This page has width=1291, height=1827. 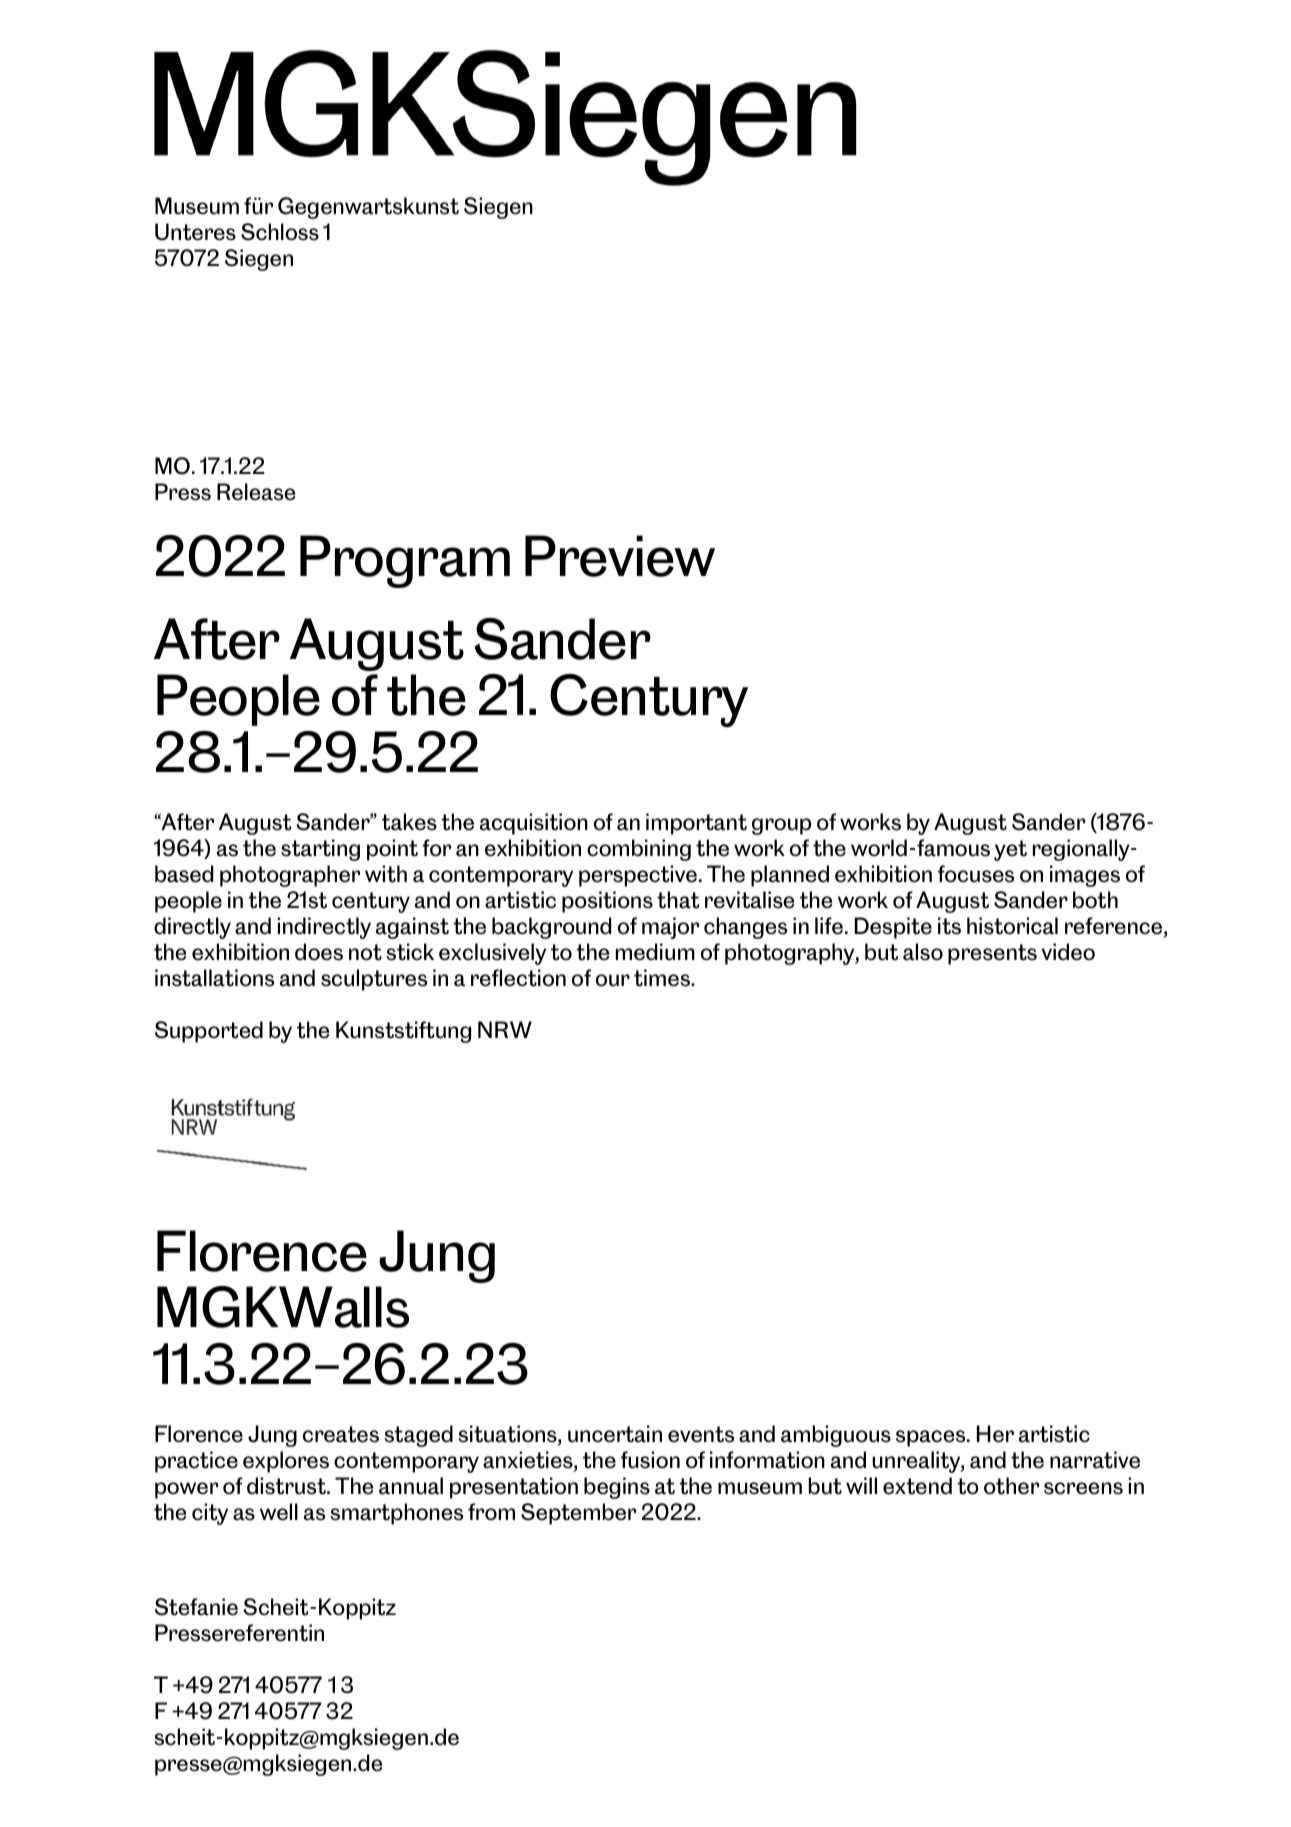 What do you see at coordinates (209, 1032) in the page?
I see `Supported` at bounding box center [209, 1032].
